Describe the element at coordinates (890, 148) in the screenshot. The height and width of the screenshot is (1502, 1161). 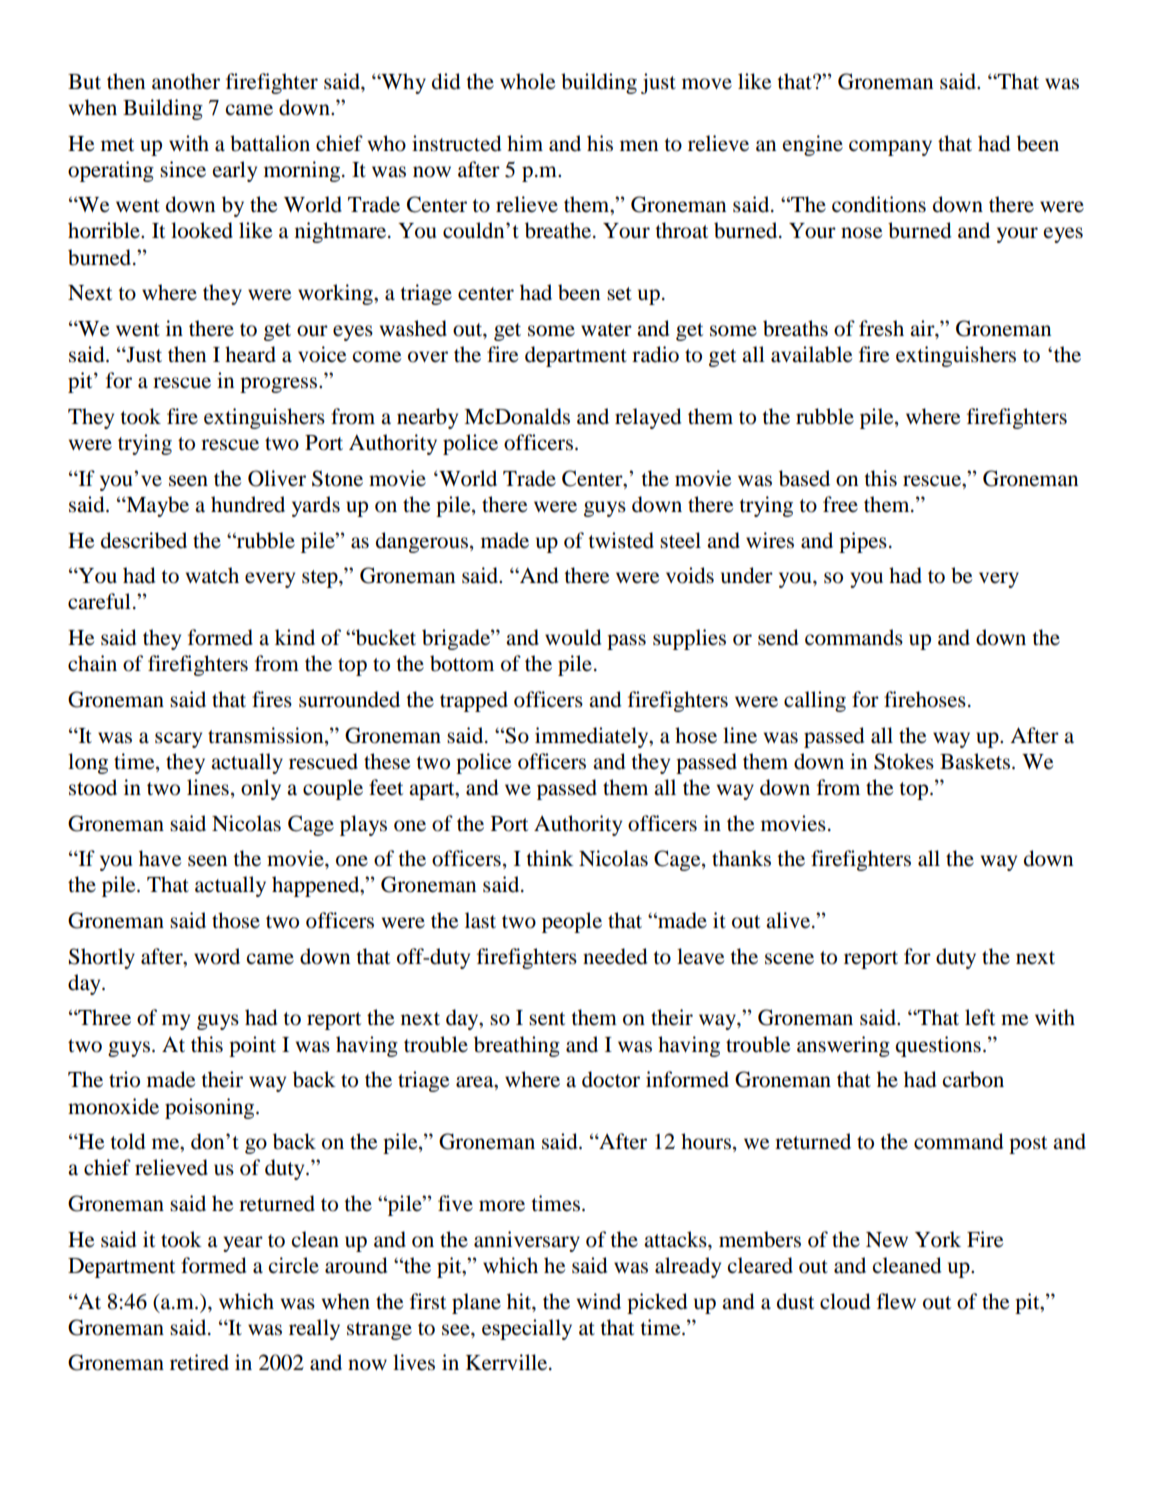
I see `company` at that location.
